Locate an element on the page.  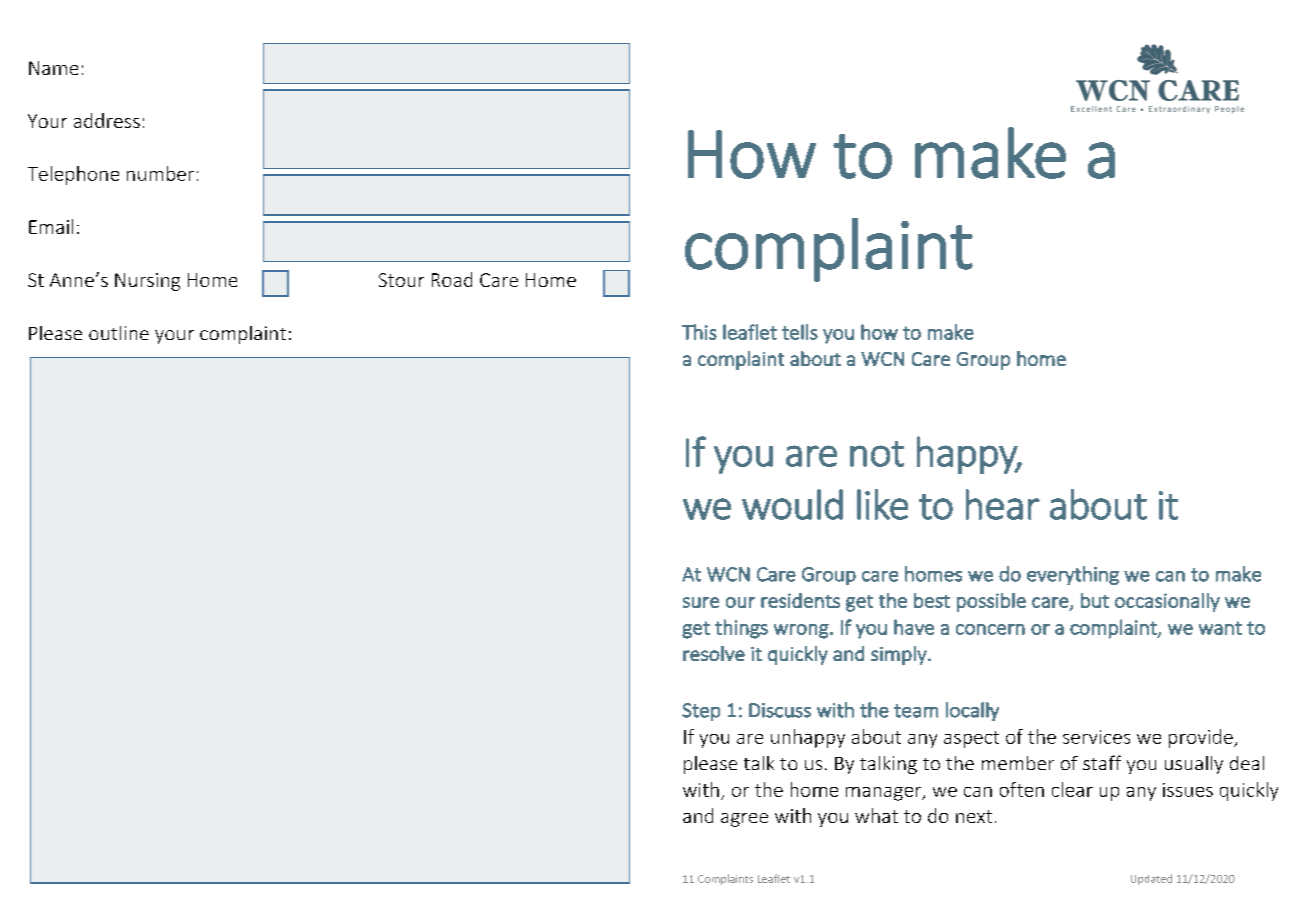
hear is located at coordinates (1003, 504).
